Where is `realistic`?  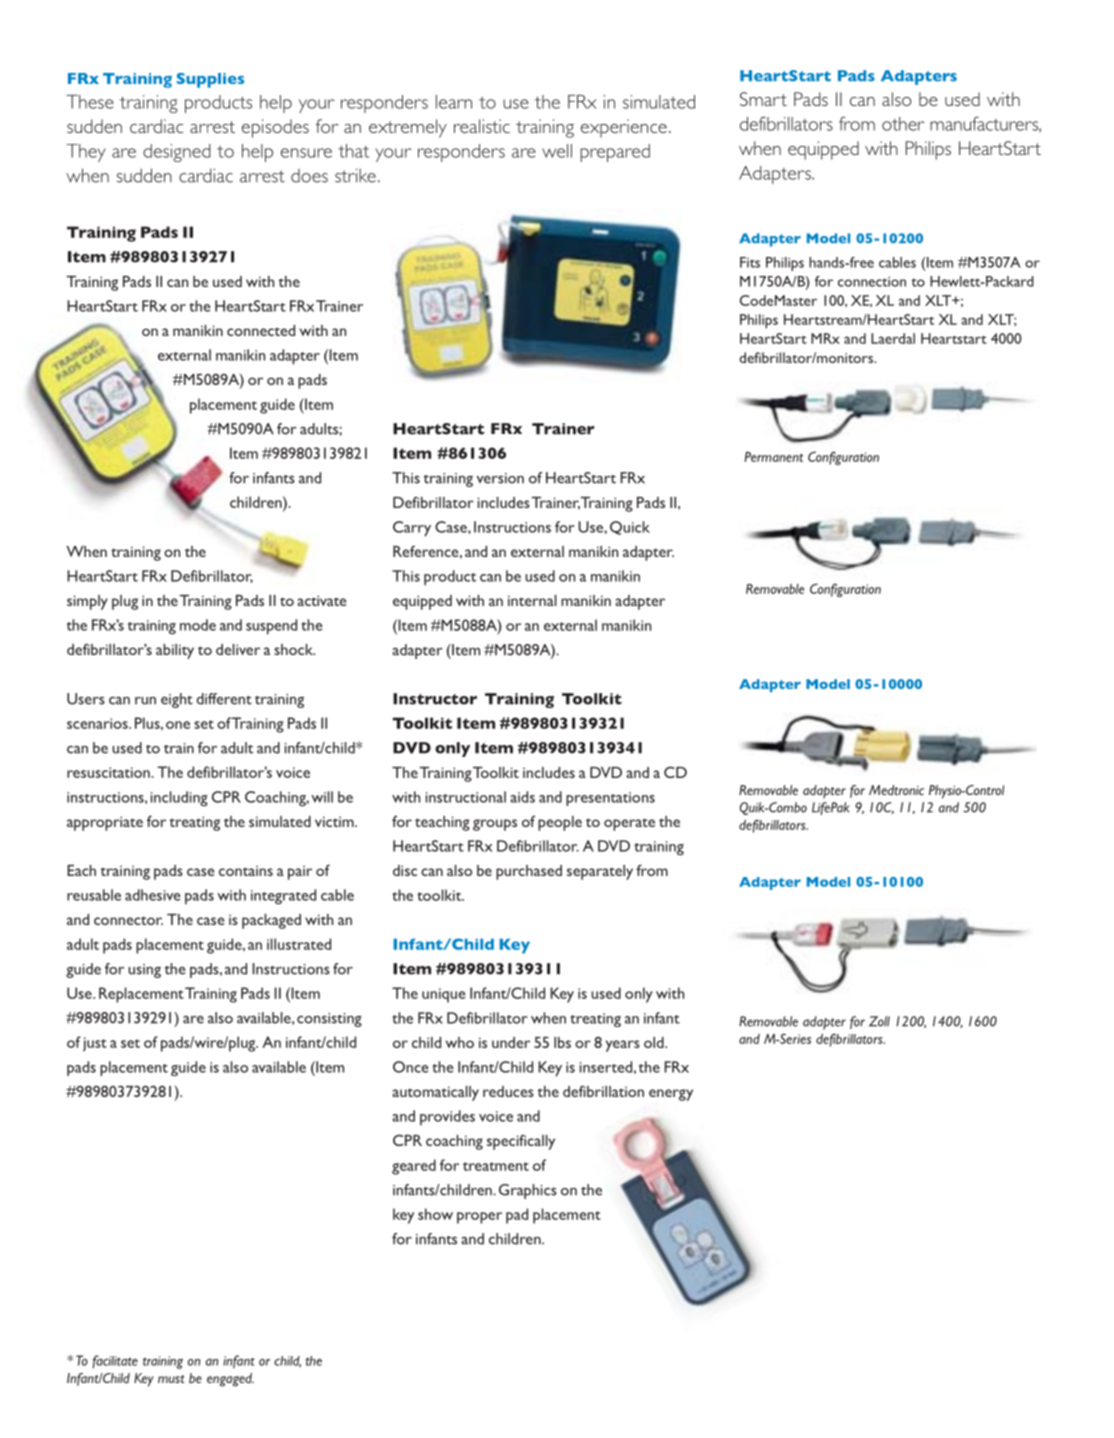 realistic is located at coordinates (482, 126).
